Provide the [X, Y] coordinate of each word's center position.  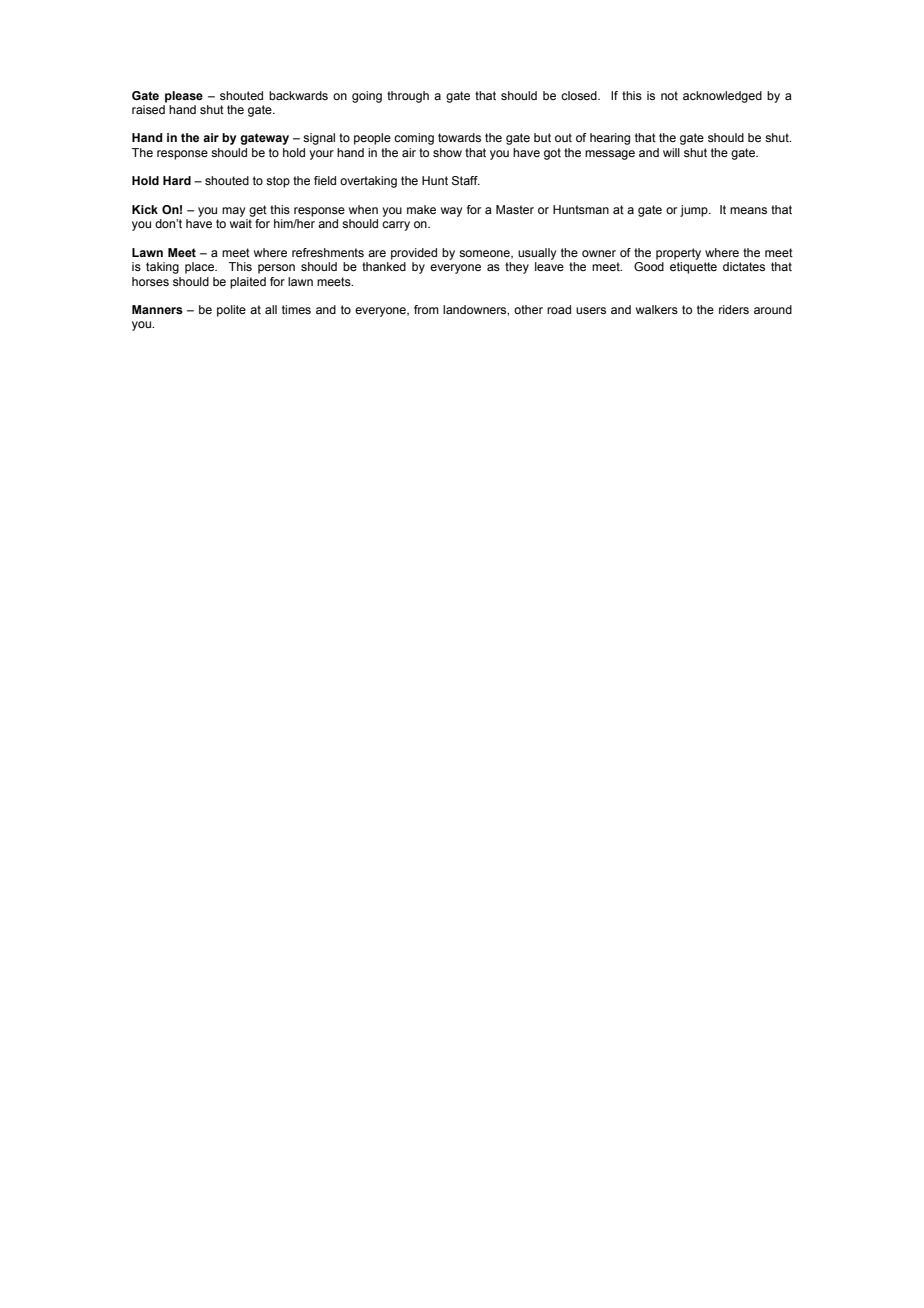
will [671, 152]
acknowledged [722, 97]
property [678, 254]
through [408, 97]
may [233, 212]
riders [734, 309]
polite [231, 311]
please [184, 97]
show [447, 152]
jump [695, 211]
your [321, 155]
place [200, 268]
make [421, 209]
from [426, 309]
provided [414, 254]
